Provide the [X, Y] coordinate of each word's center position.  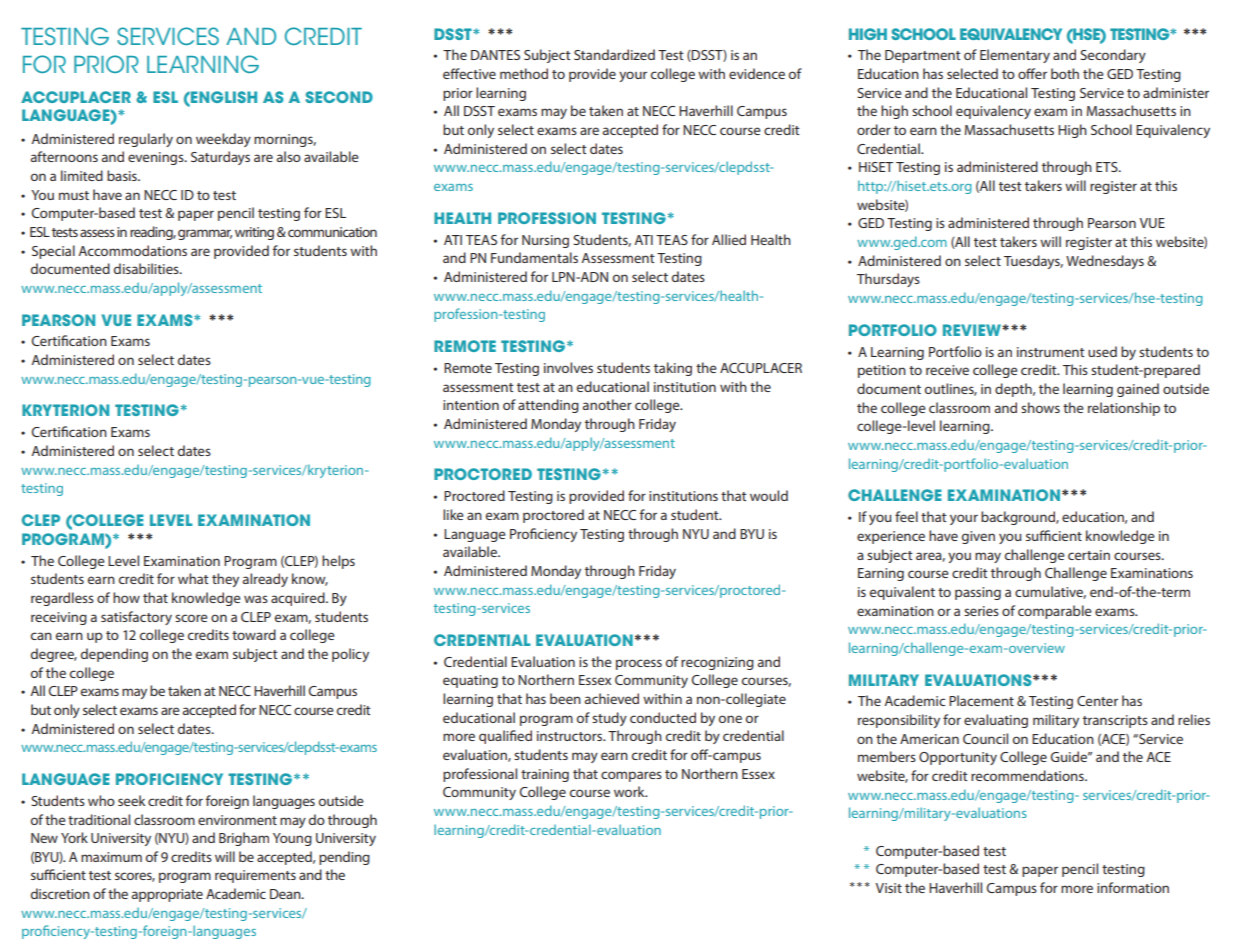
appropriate [167, 895]
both [1065, 73]
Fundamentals [534, 257]
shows [1040, 407]
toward [254, 634]
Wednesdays [1105, 262]
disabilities [147, 268]
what [193, 578]
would [769, 495]
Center [1097, 701]
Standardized [614, 54]
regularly [146, 140]
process [639, 664]
